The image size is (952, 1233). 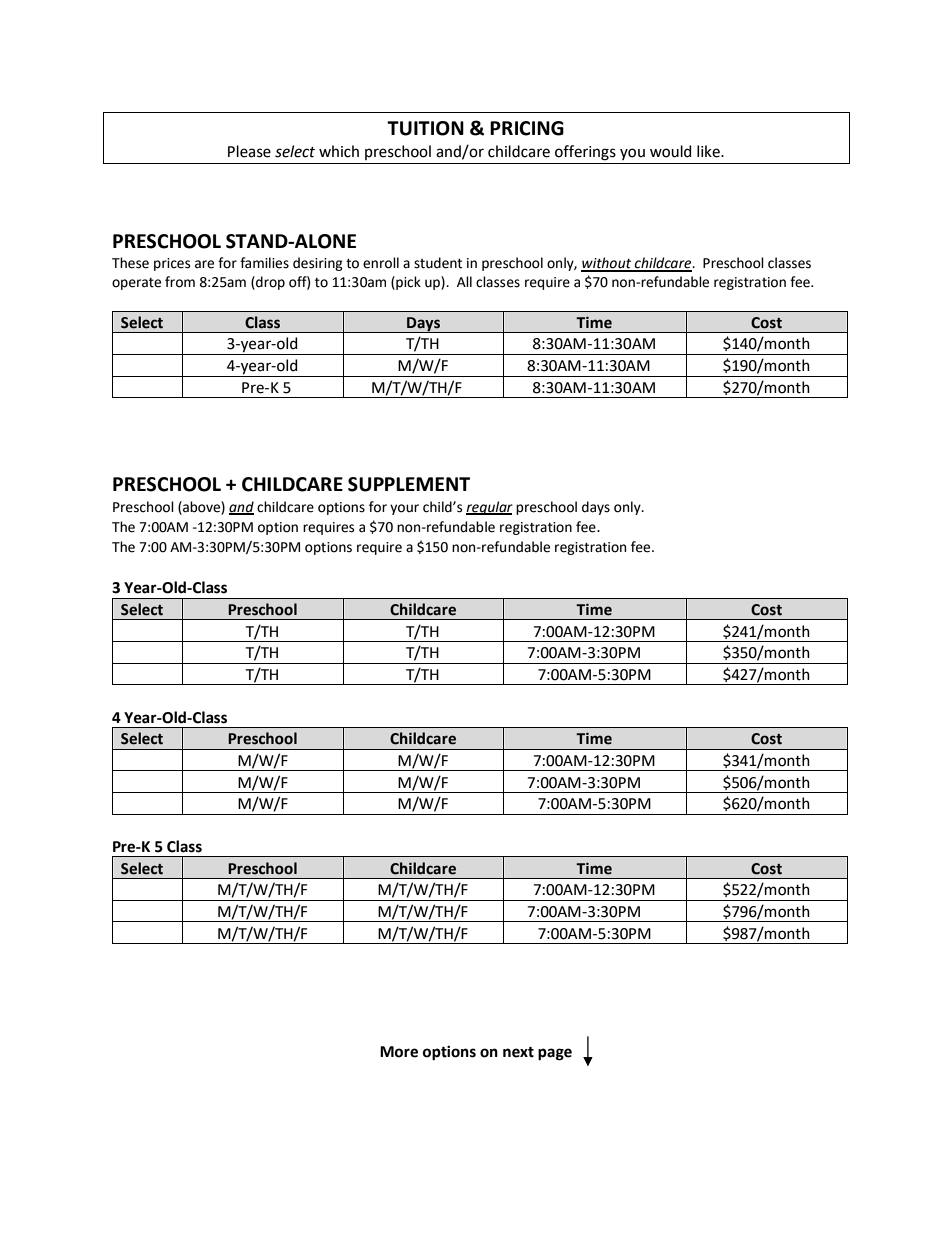 What do you see at coordinates (670, 151) in the screenshot?
I see `would` at bounding box center [670, 151].
